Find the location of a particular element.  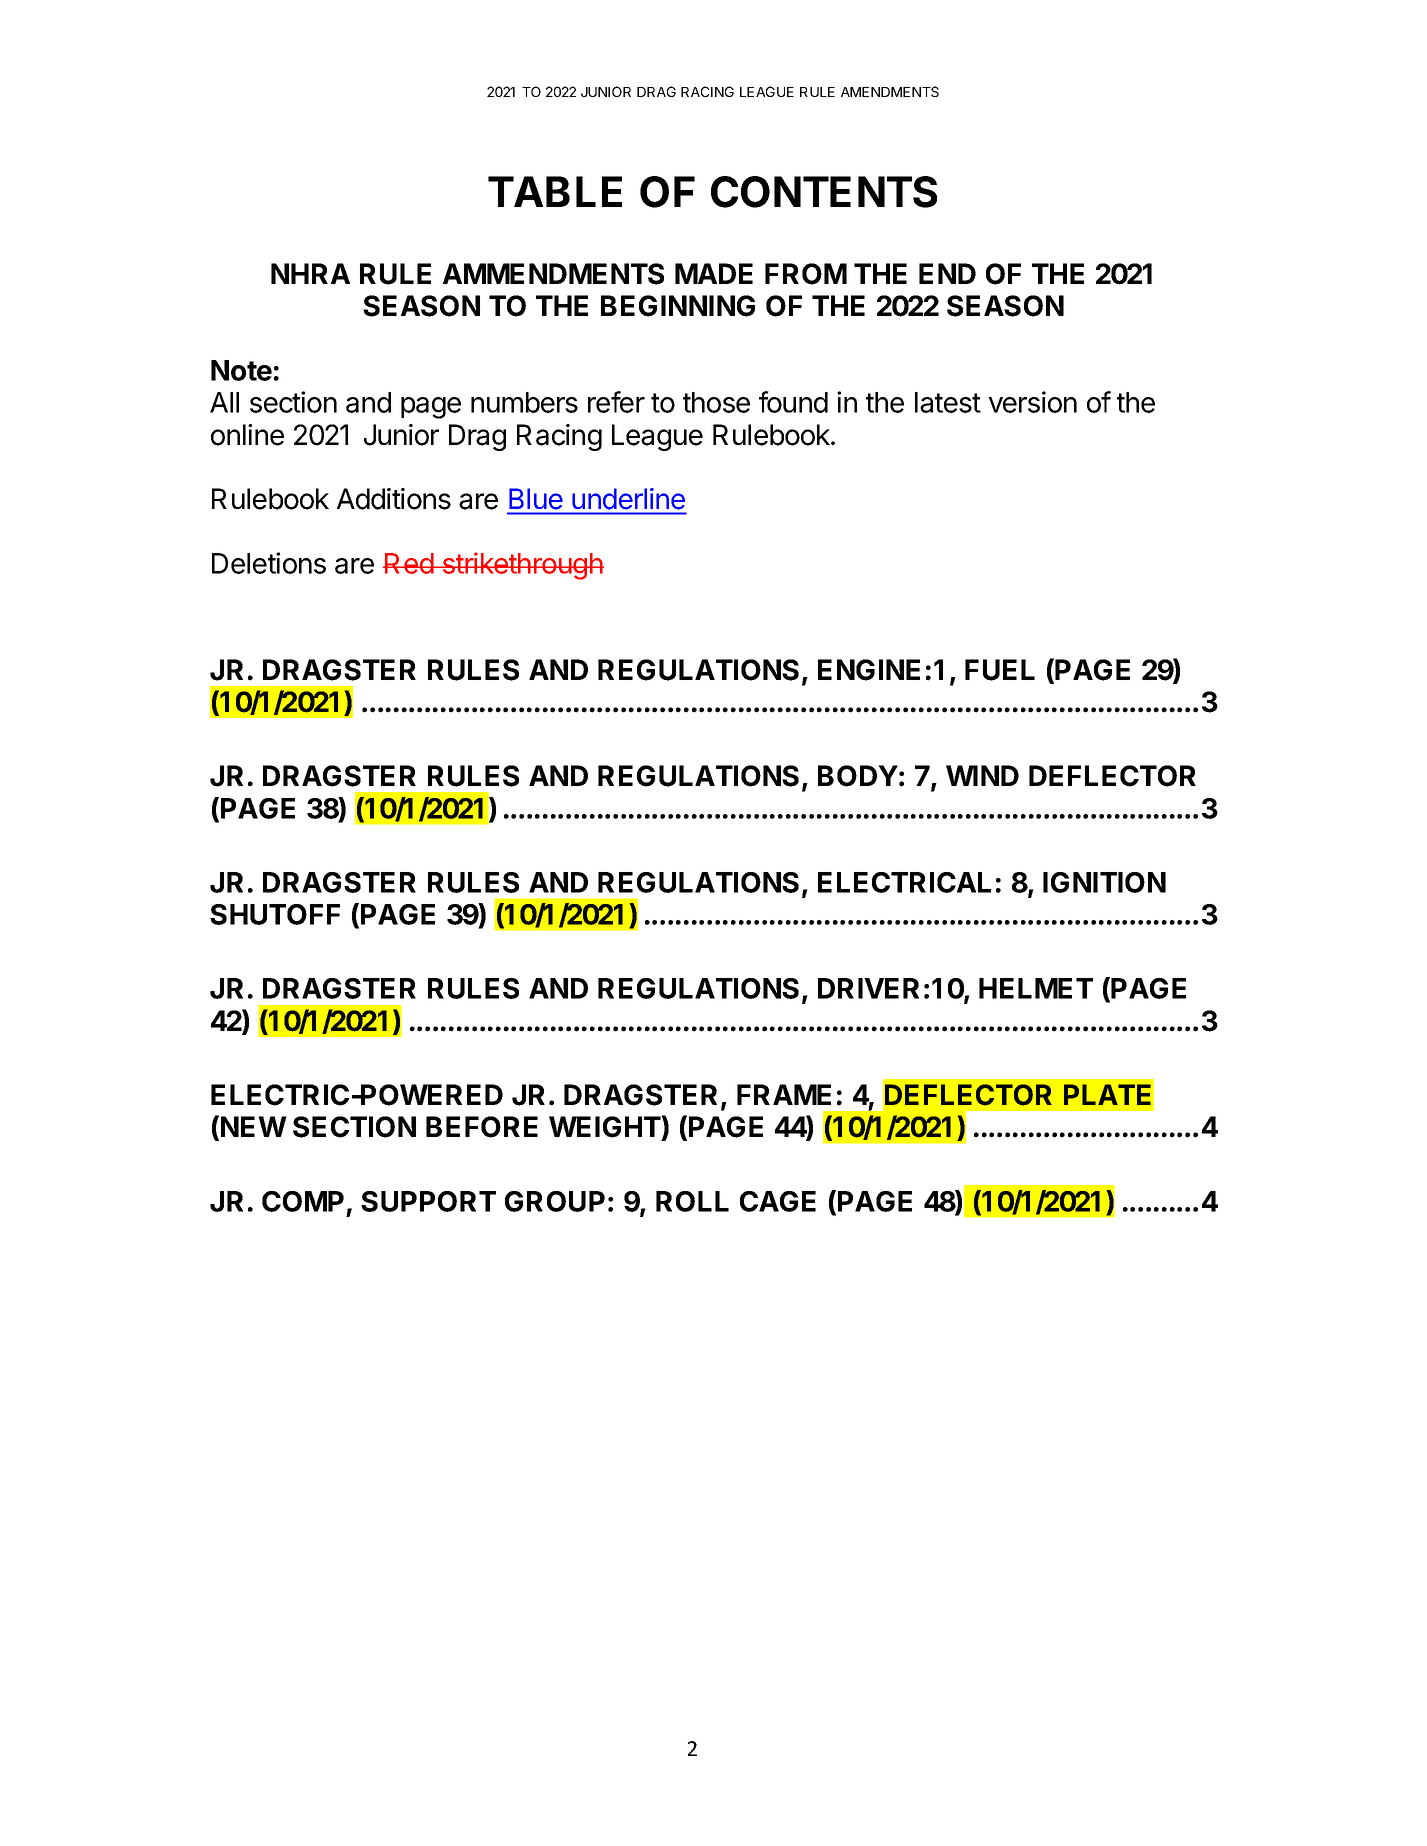

TABLE is located at coordinates (555, 191).
